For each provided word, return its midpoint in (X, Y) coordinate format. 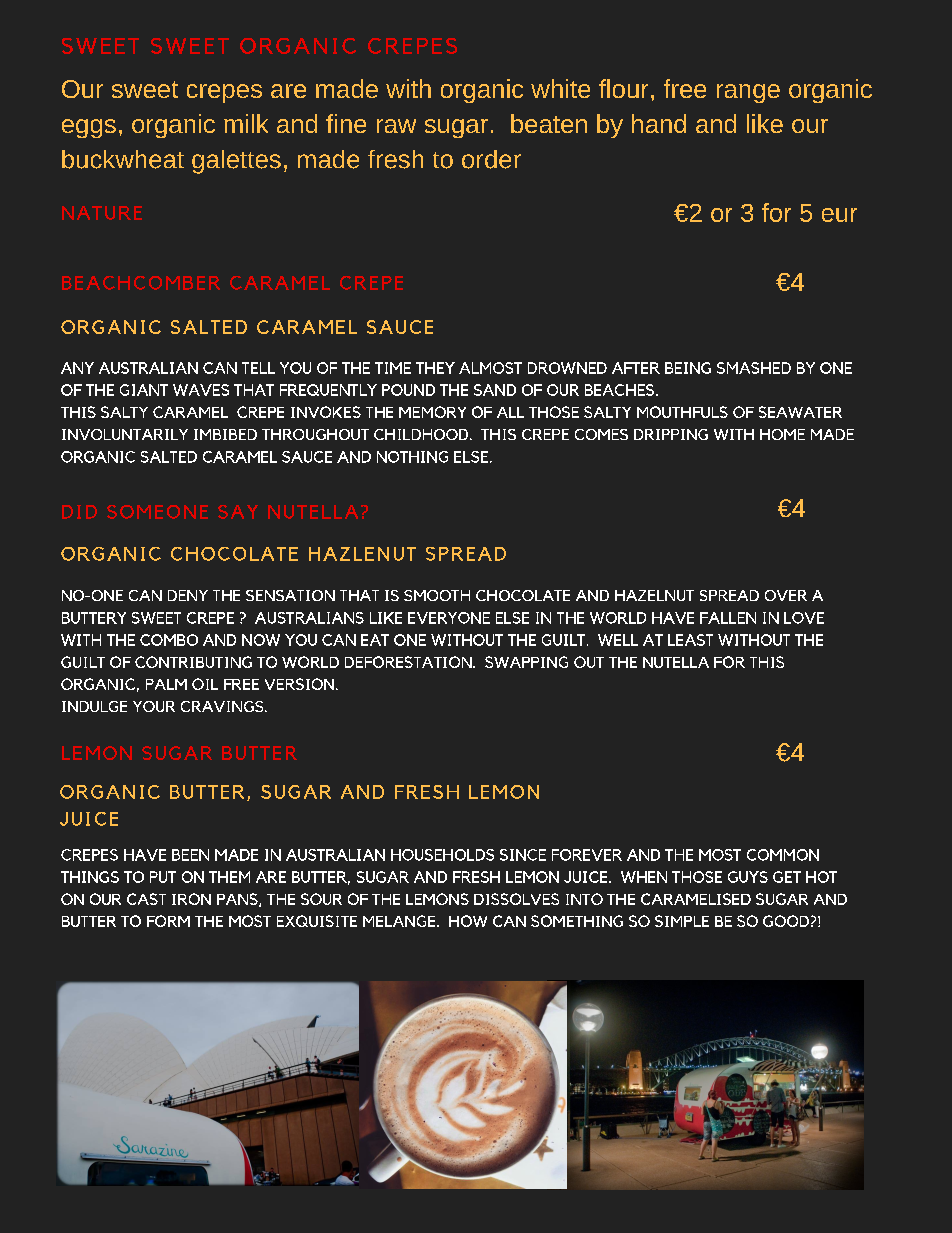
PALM (166, 684)
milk (246, 123)
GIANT (144, 390)
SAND (495, 390)
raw (396, 126)
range (748, 93)
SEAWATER (800, 412)
